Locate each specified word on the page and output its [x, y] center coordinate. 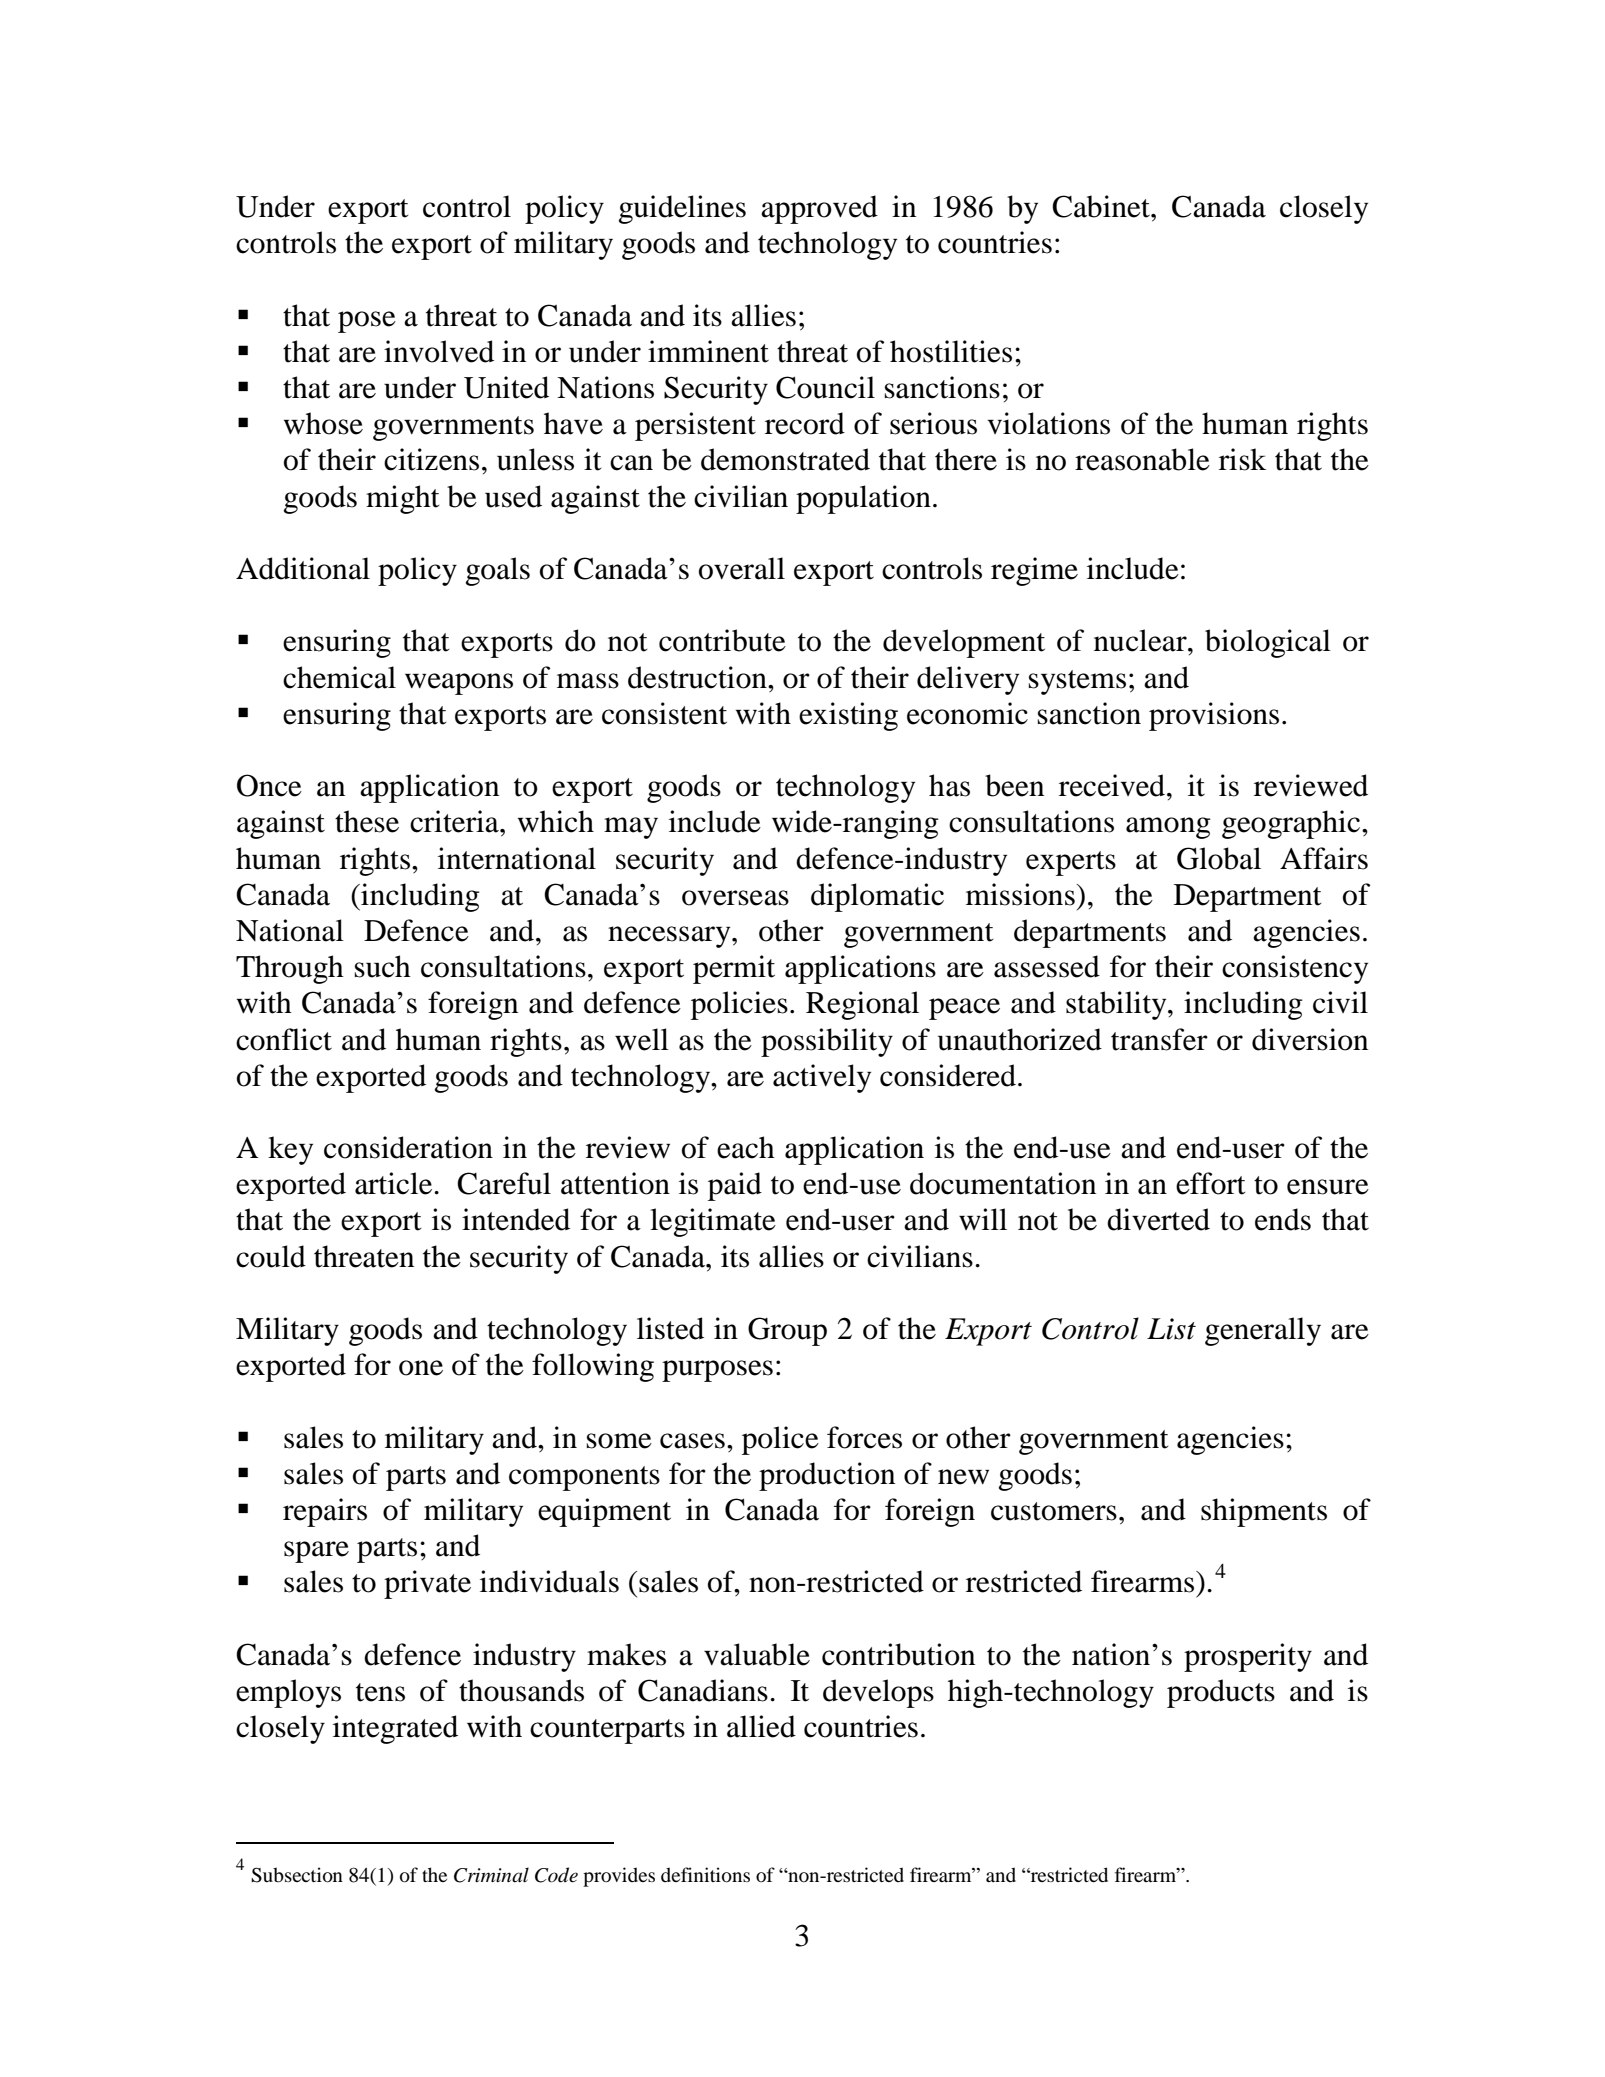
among [1168, 828]
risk [1242, 459]
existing [848, 716]
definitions [705, 1875]
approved [819, 209]
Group [787, 1331]
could [271, 1256]
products [1221, 1693]
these [367, 821]
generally [1263, 1331]
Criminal [491, 1875]
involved [439, 351]
